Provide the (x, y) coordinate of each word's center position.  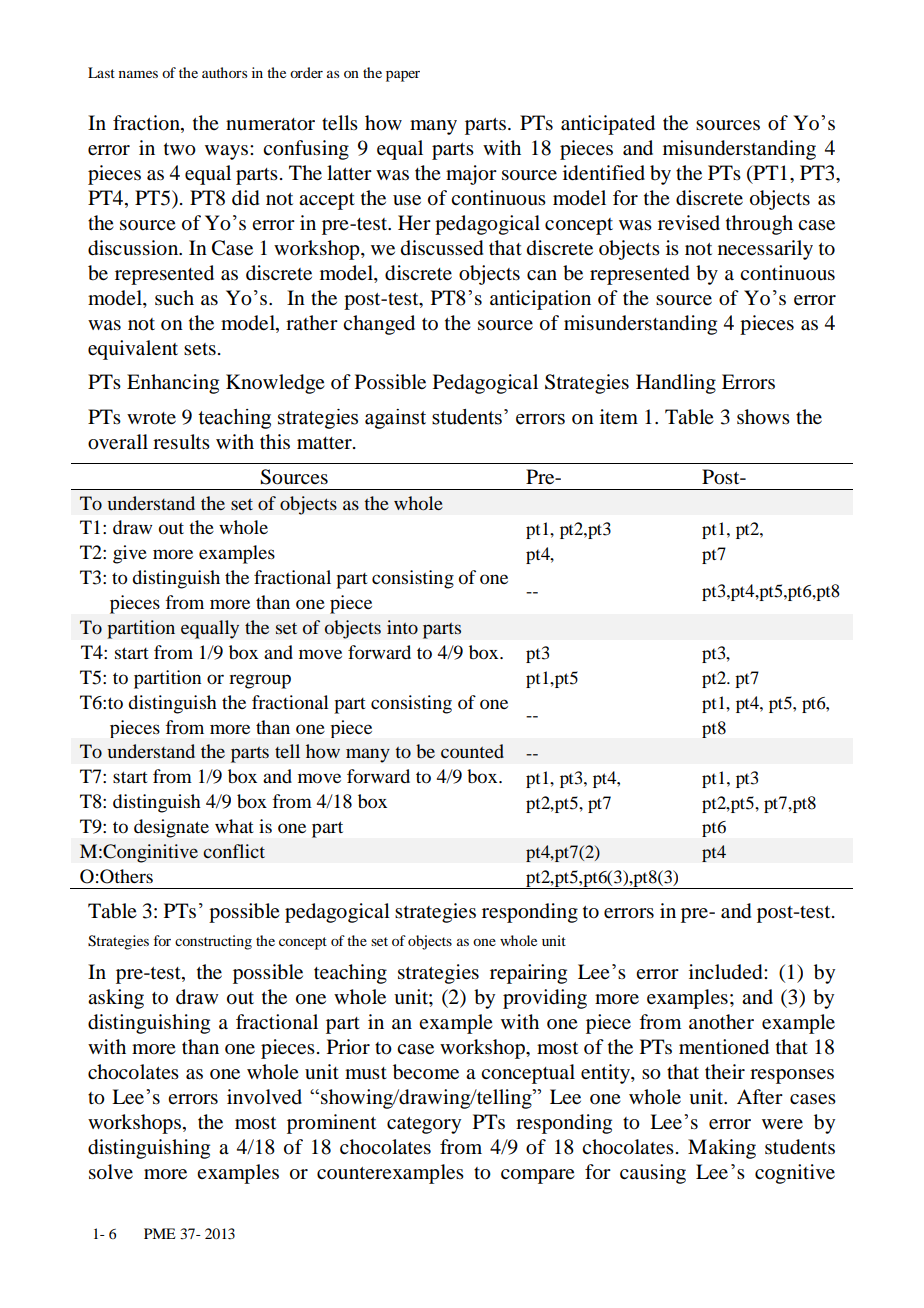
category (424, 1125)
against (395, 419)
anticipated (608, 125)
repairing (528, 974)
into (402, 627)
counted (472, 751)
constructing (213, 942)
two (180, 149)
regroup (260, 681)
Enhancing (173, 384)
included (727, 972)
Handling (676, 384)
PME (159, 1233)
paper (403, 76)
